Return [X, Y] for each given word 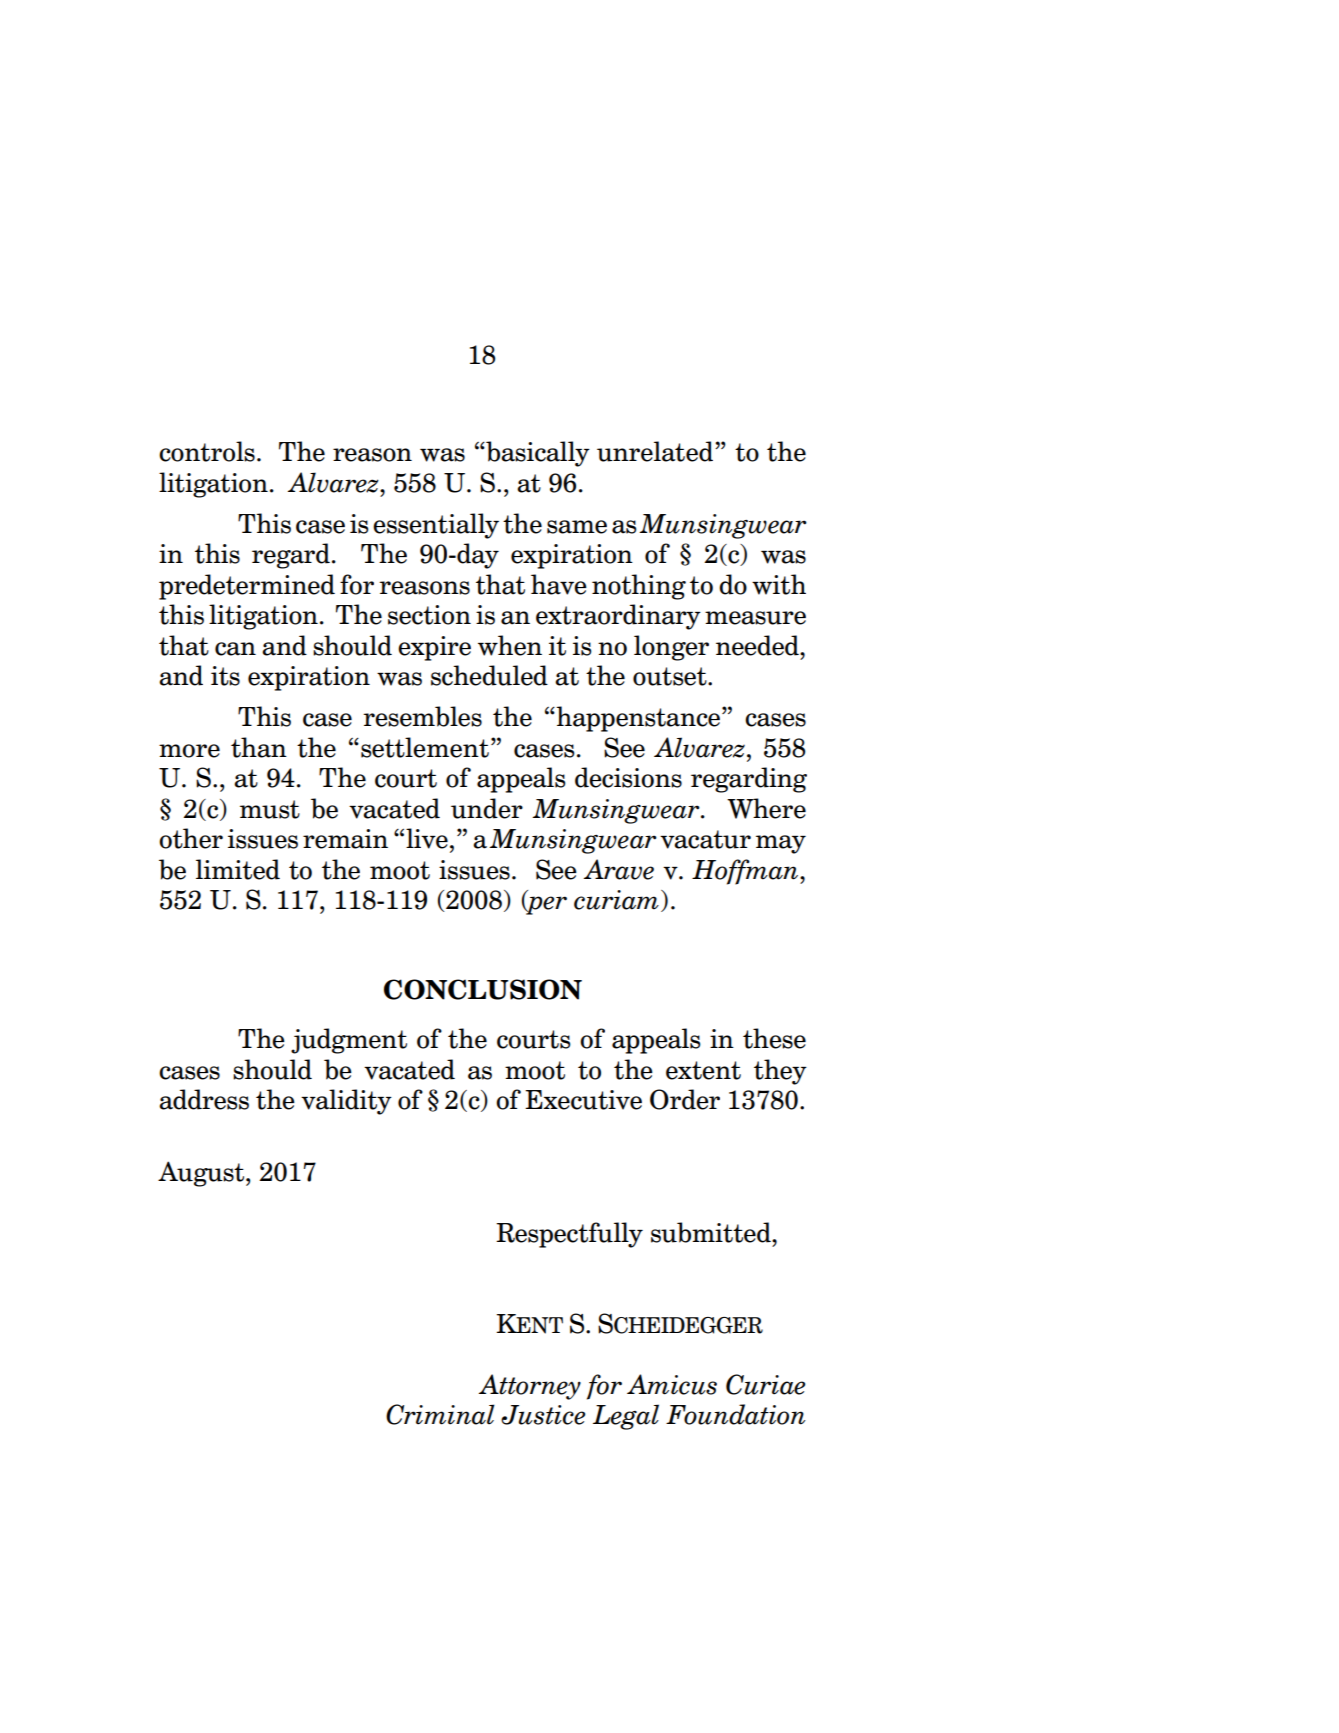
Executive [583, 1100]
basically [537, 454]
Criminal [440, 1414]
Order [685, 1099]
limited [238, 869]
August [202, 1174]
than [259, 747]
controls [207, 451]
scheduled [489, 675]
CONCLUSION [483, 989]
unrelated [655, 451]
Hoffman [746, 872]
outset [671, 676]
